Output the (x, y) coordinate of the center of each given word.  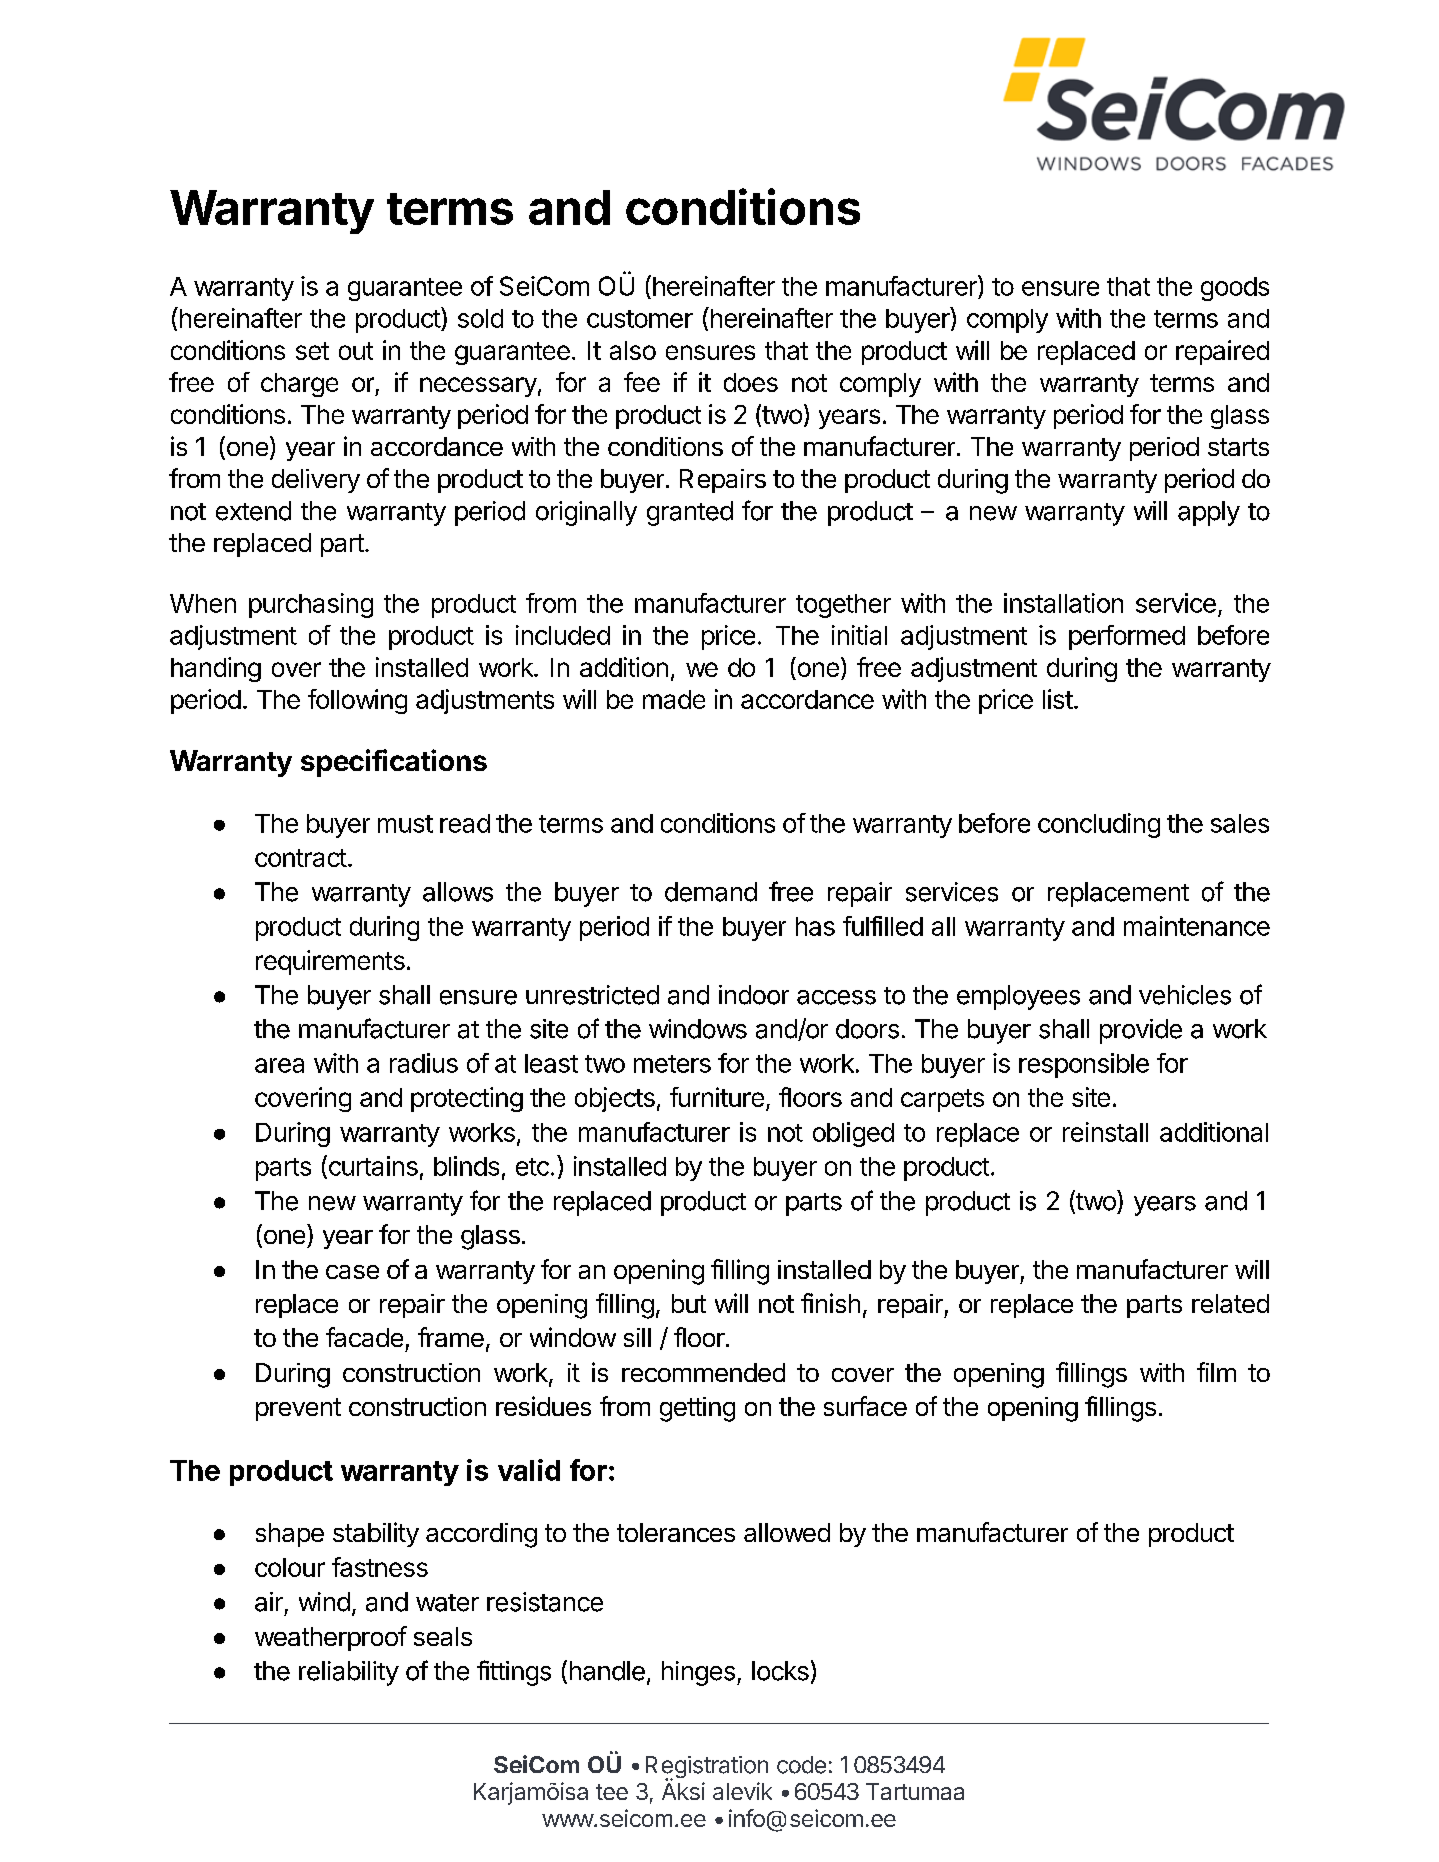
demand (711, 892)
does (751, 382)
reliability (349, 1673)
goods (1235, 289)
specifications (394, 763)
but (689, 1303)
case (352, 1272)
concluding (1099, 825)
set (312, 351)
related (1230, 1303)
